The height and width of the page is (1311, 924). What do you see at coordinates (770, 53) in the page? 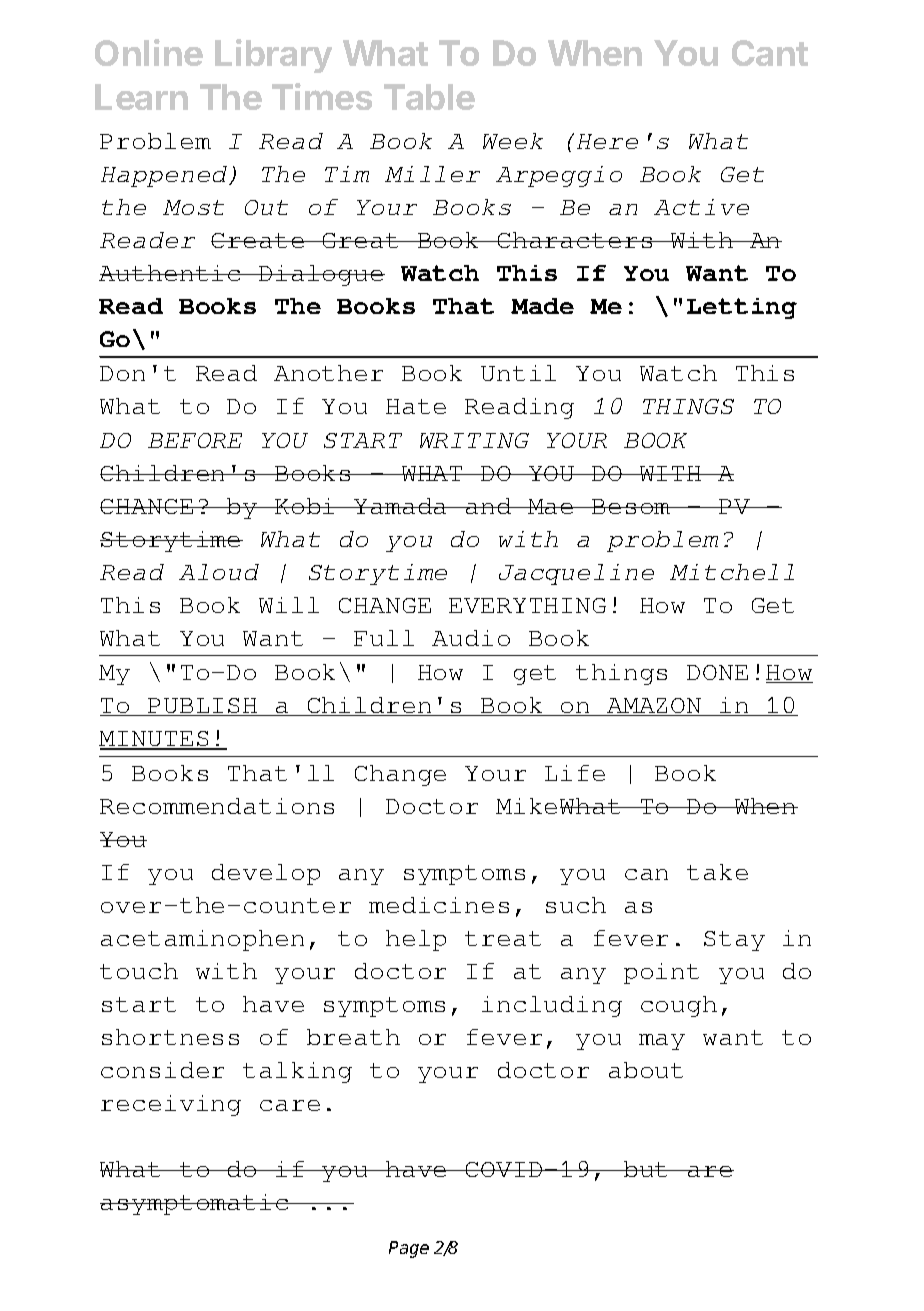
I see `Cant` at bounding box center [770, 53].
